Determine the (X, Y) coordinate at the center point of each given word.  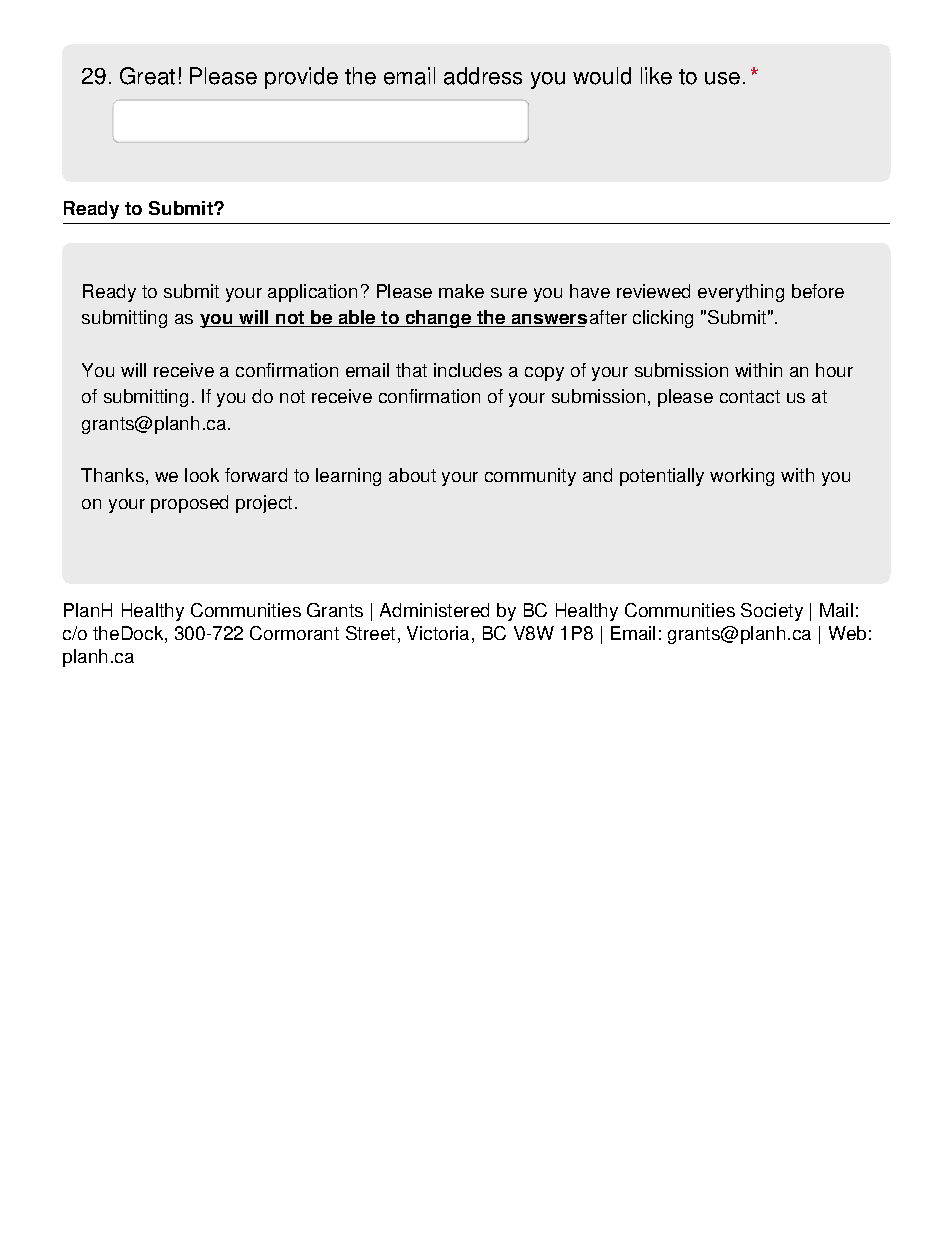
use (722, 78)
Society (772, 612)
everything (741, 293)
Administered (434, 610)
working (742, 477)
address (483, 76)
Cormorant (294, 633)
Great (147, 76)
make (461, 291)
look (202, 475)
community (530, 477)
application (312, 293)
